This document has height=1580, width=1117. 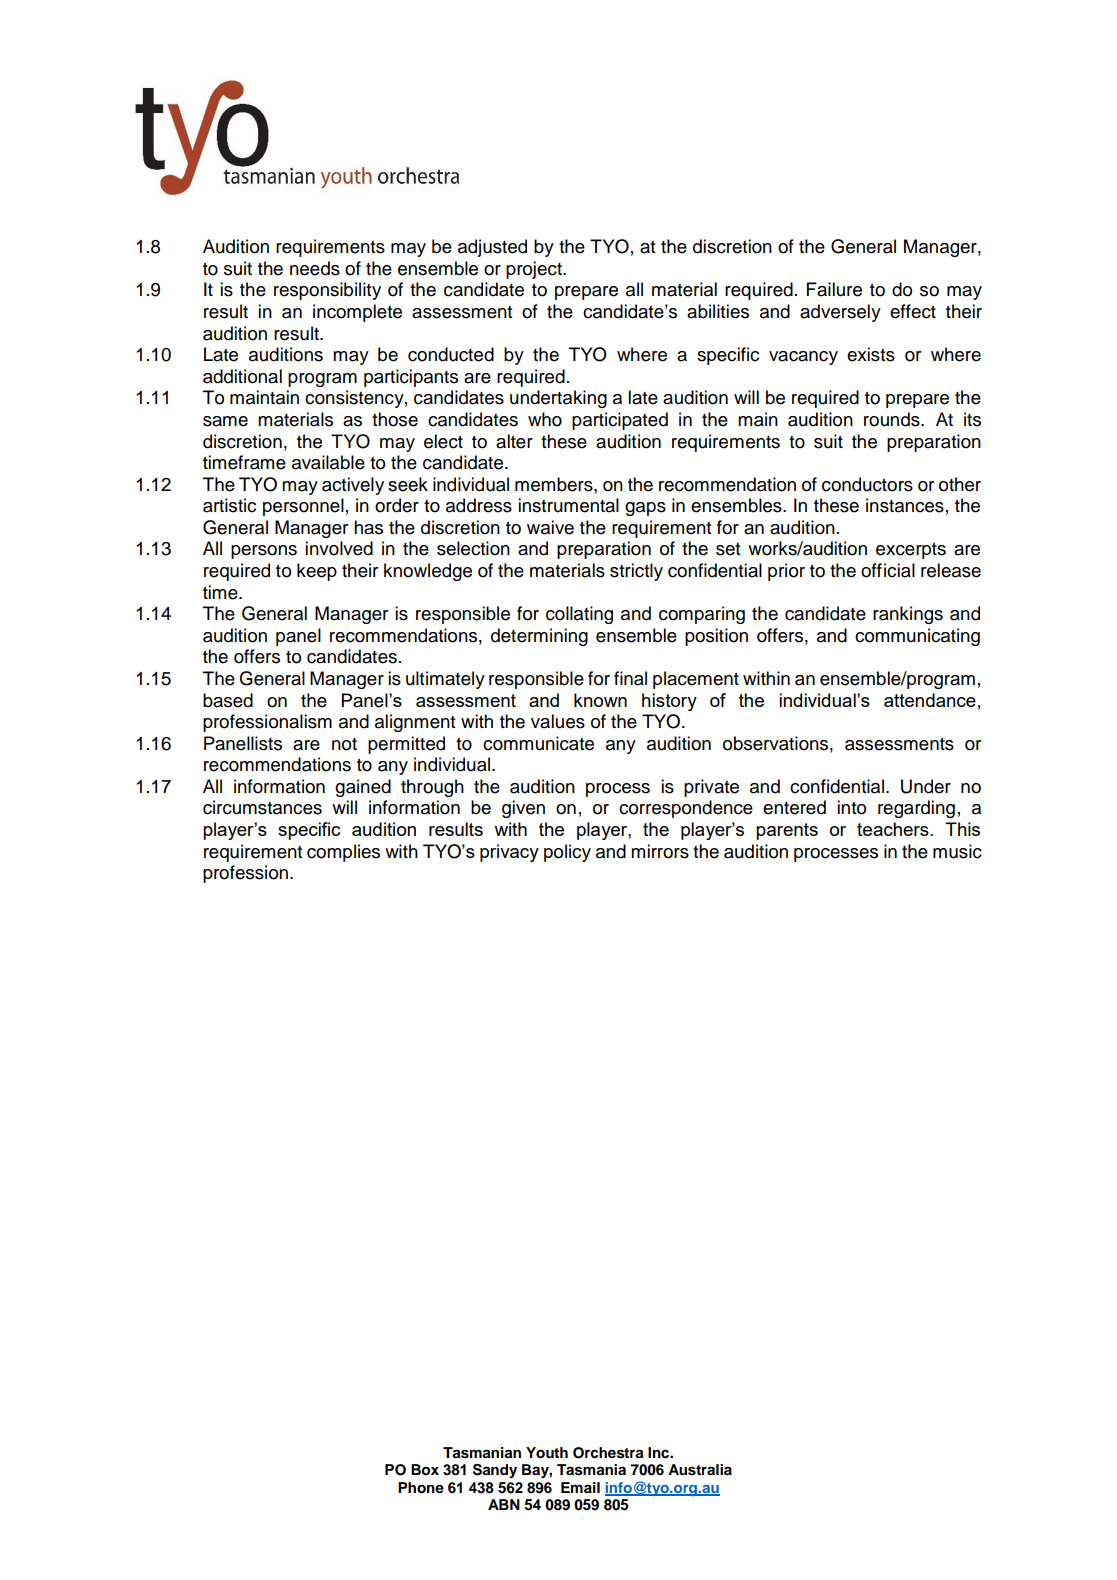 What do you see at coordinates (327, 291) in the document?
I see `responsibility` at bounding box center [327, 291].
